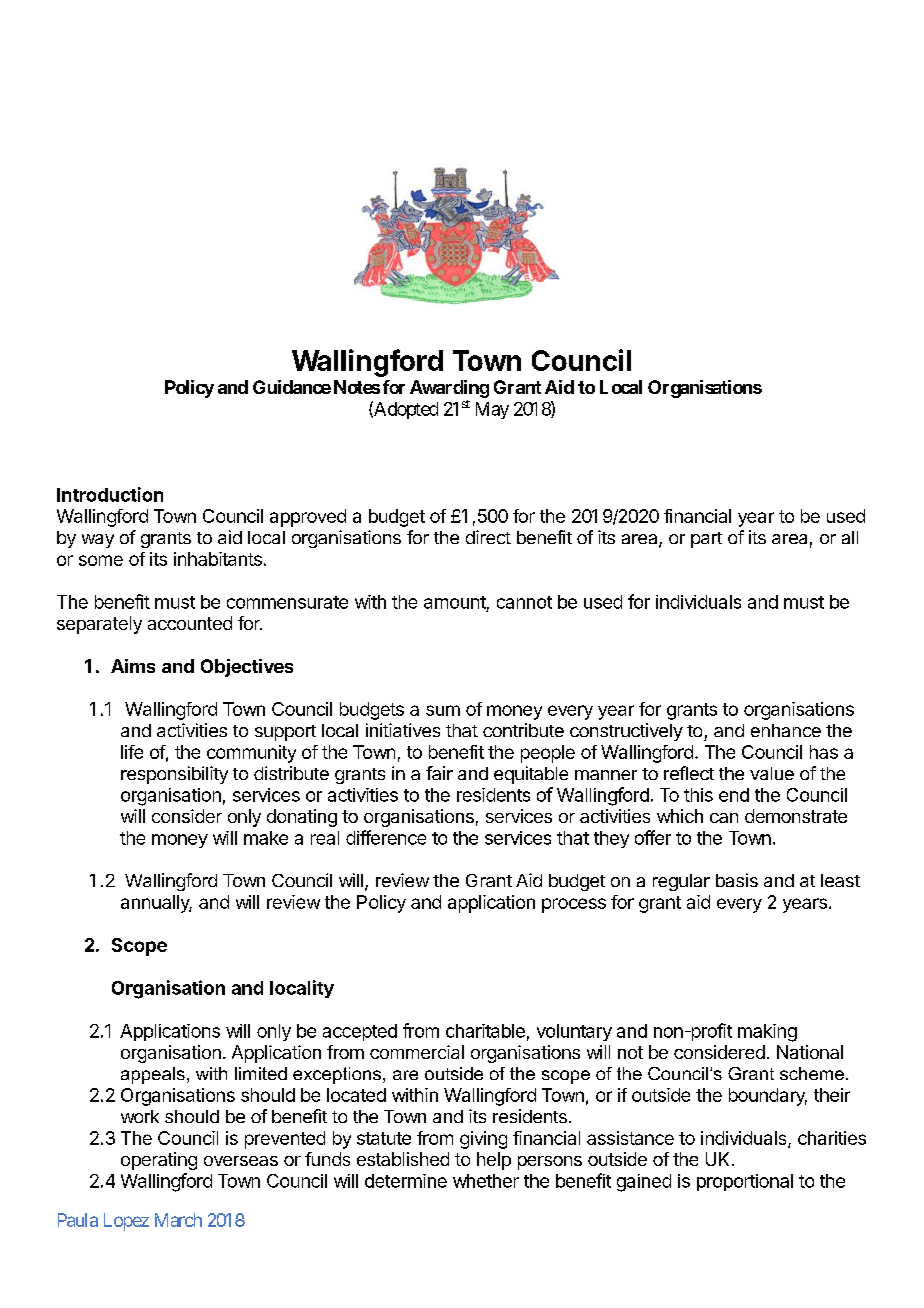 The width and height of the document is (924, 1308). What do you see at coordinates (156, 904) in the document?
I see `annually` at bounding box center [156, 904].
